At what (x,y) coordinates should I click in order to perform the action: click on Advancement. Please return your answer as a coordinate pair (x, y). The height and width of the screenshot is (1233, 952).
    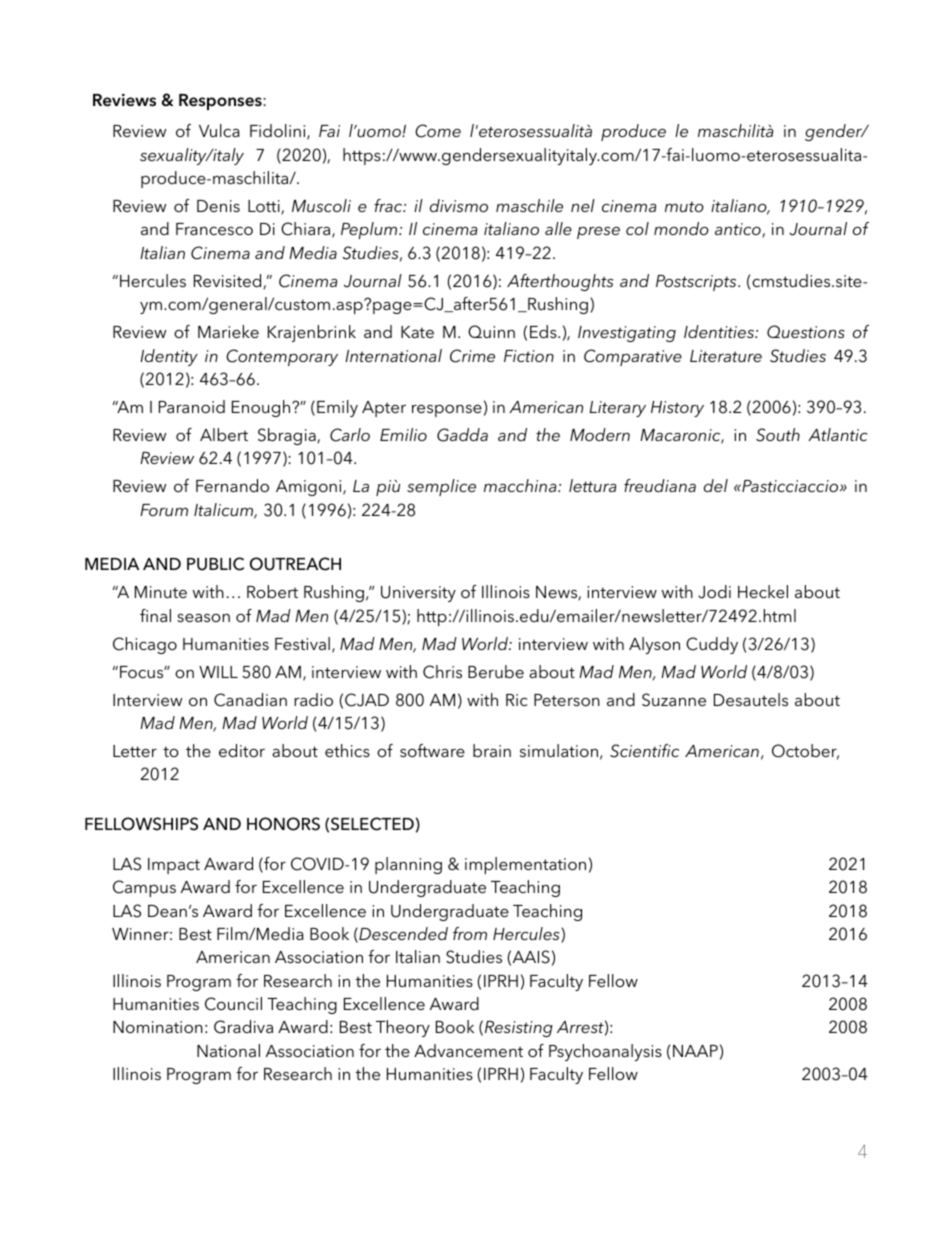
    Looking at the image, I should click on (468, 1050).
